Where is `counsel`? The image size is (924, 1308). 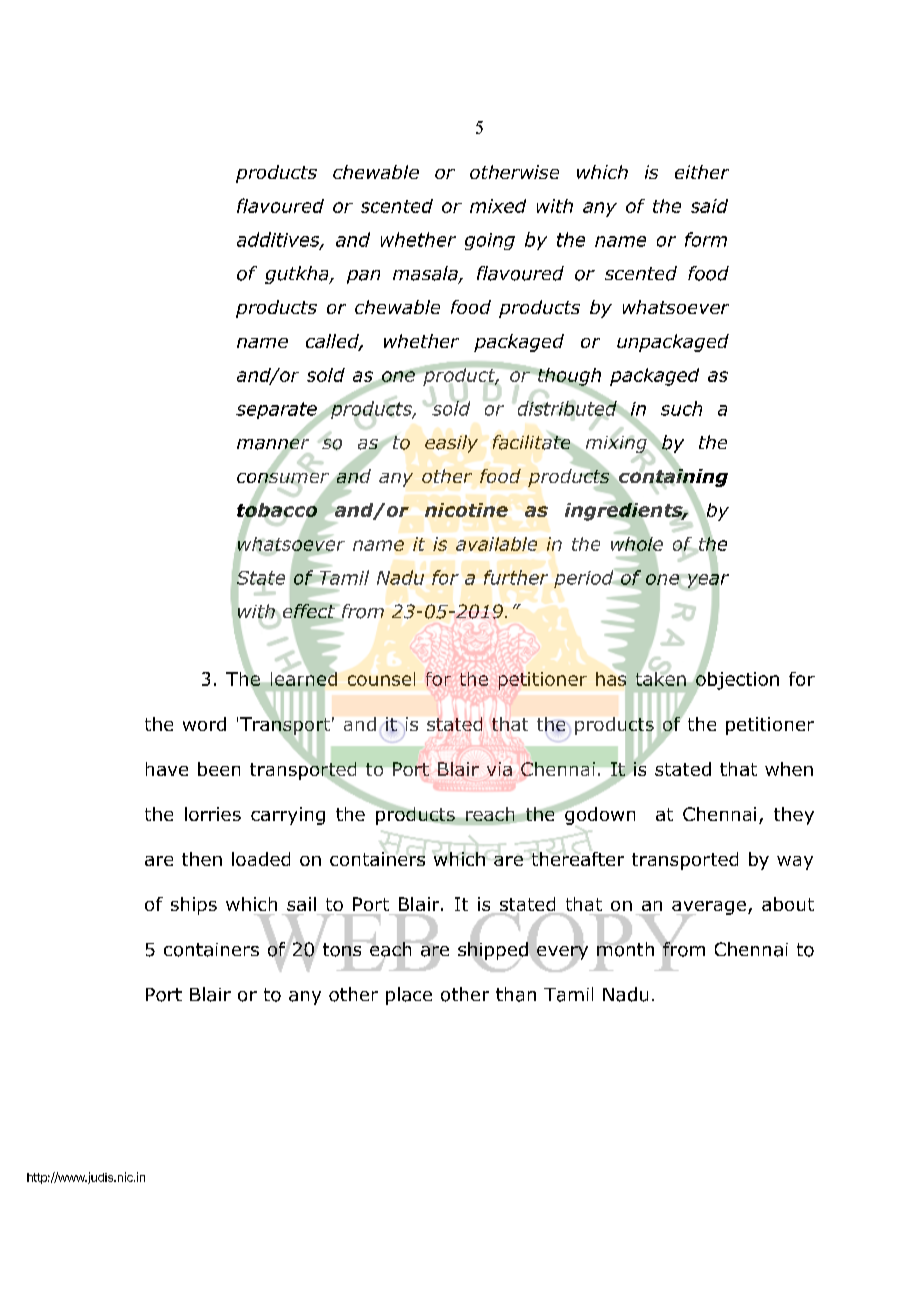 counsel is located at coordinates (381, 679).
